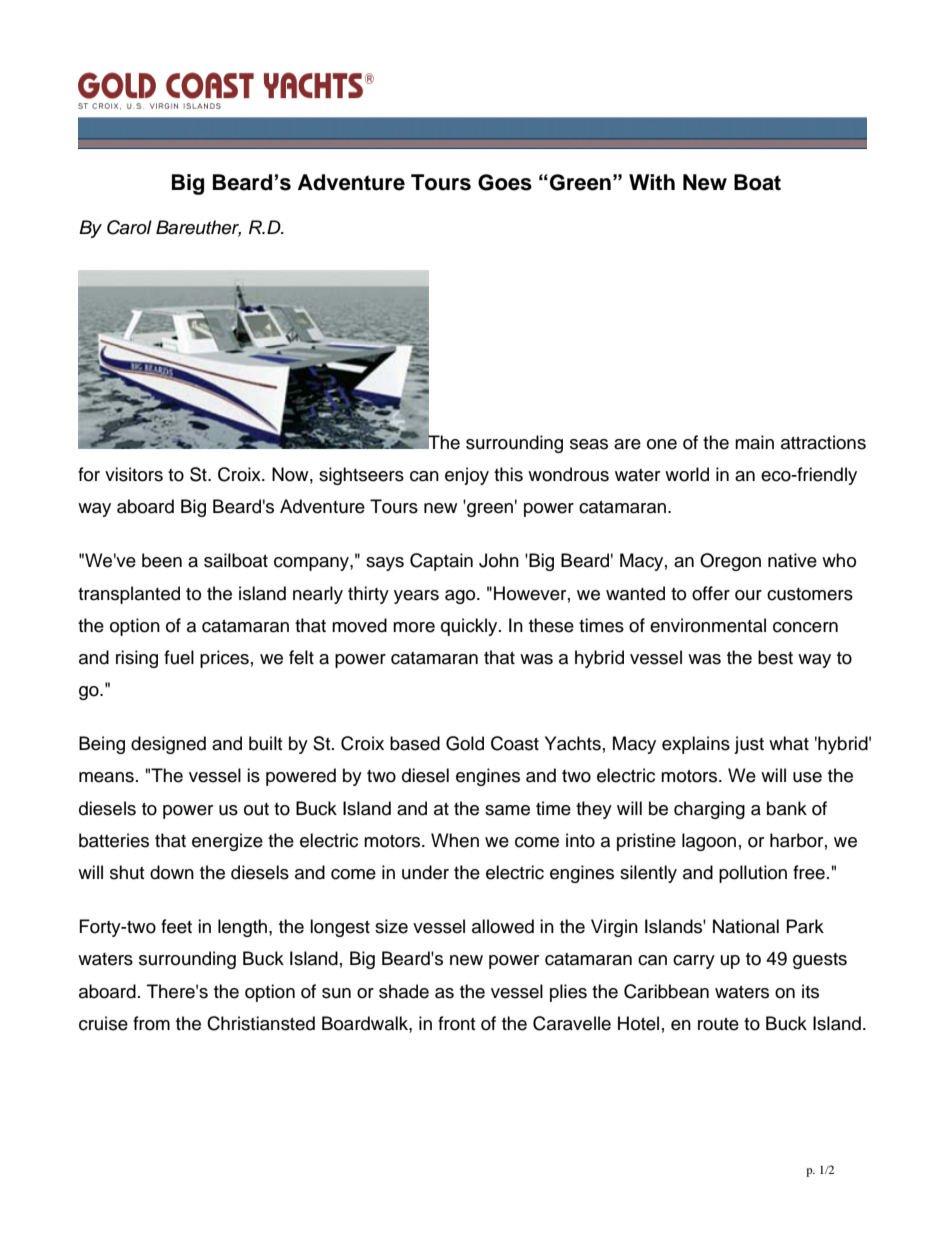  Describe the element at coordinates (754, 442) in the image. I see `main` at that location.
